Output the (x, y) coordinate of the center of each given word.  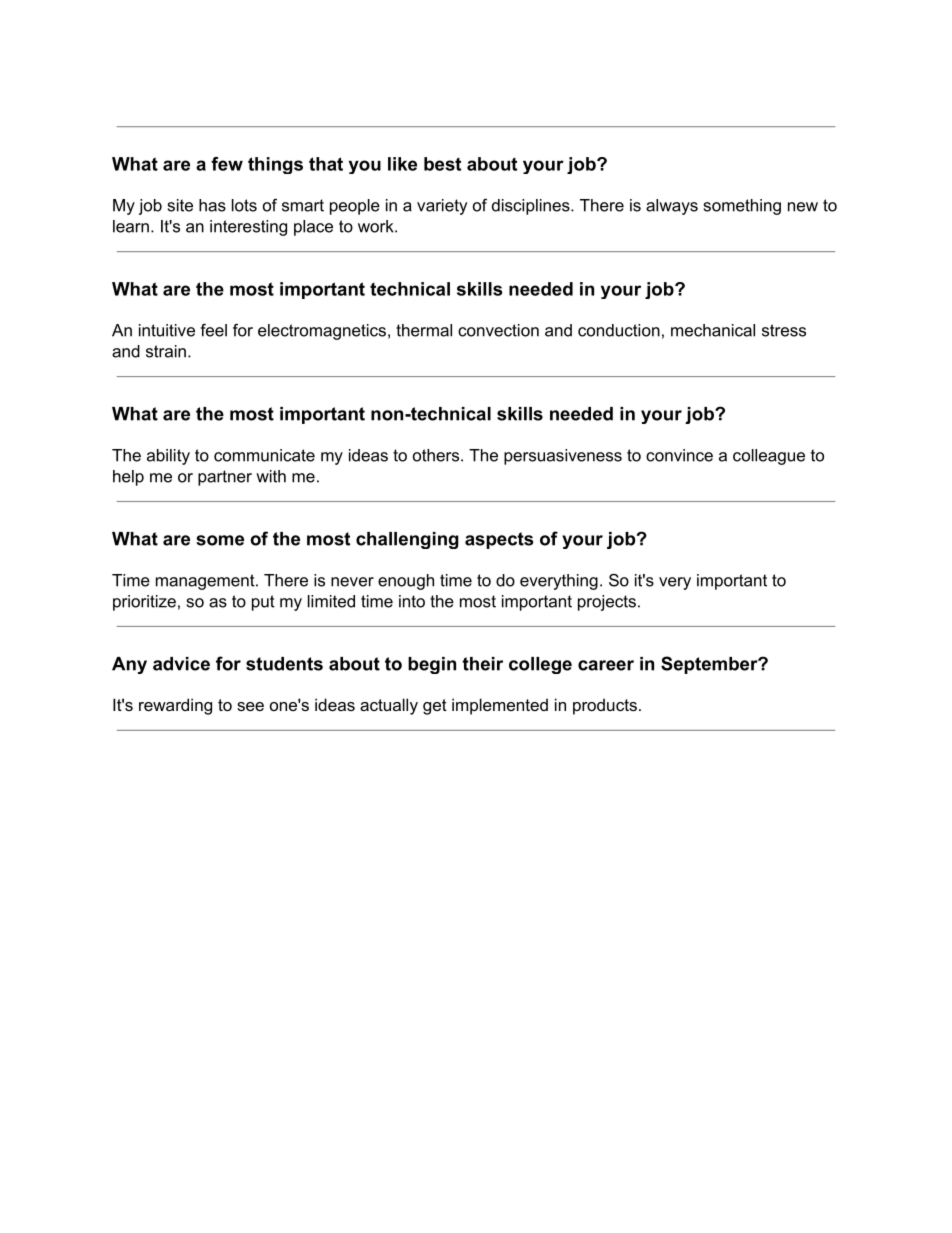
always (672, 207)
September (710, 665)
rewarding (175, 706)
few (227, 164)
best (442, 164)
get (435, 707)
